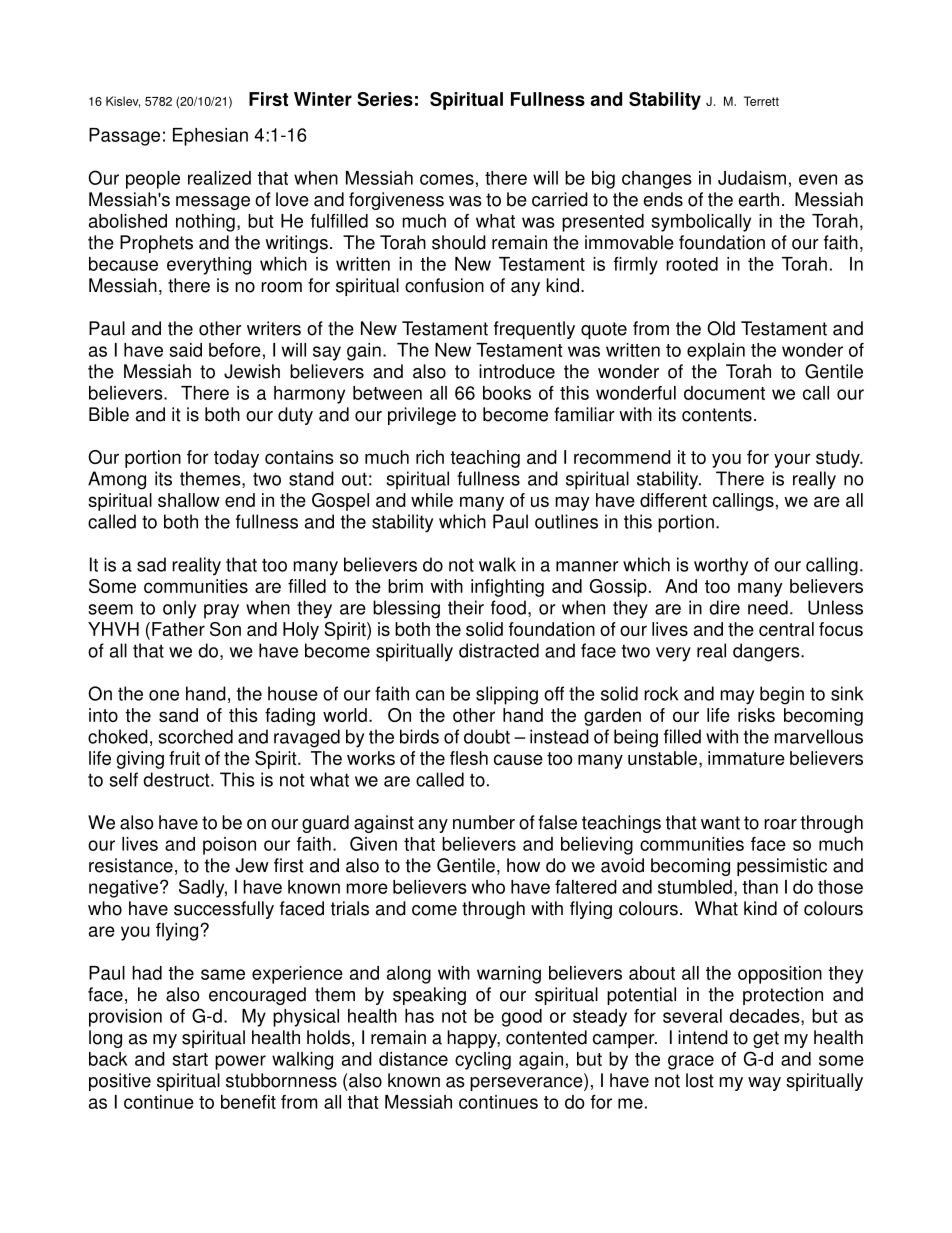 This screenshot has width=952, height=1233. Describe the element at coordinates (752, 178) in the screenshot. I see `Judaism` at that location.
